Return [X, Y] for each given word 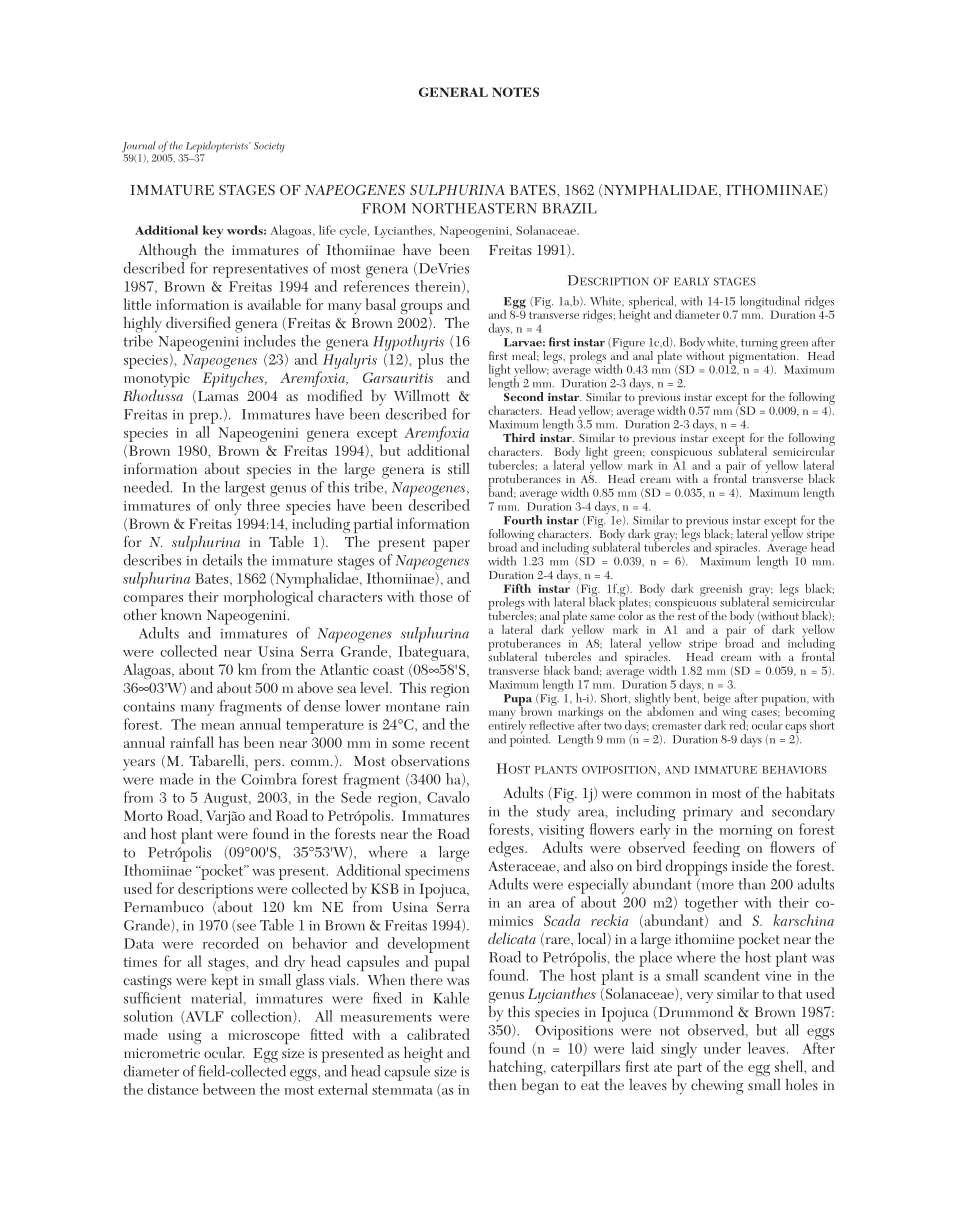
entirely [507, 727]
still [459, 468]
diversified [198, 322]
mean [218, 726]
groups [421, 308]
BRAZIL [569, 208]
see [245, 928]
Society [269, 147]
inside [750, 865]
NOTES [515, 92]
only [228, 507]
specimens [437, 873]
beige [717, 700]
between [229, 1089]
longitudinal [768, 303]
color [630, 614]
